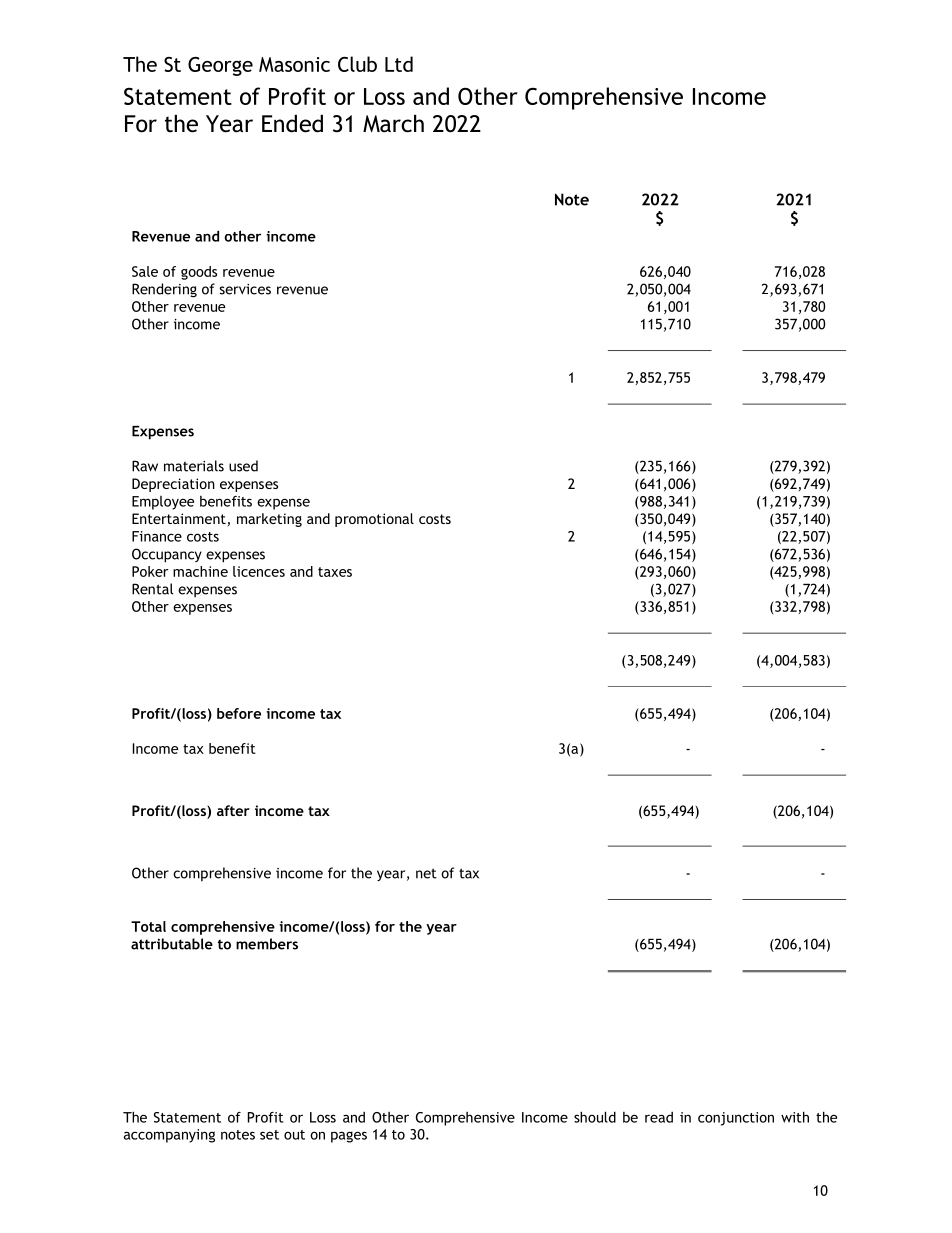 The width and height of the page is (952, 1233). Describe the element at coordinates (269, 1135) in the page. I see `set` at that location.
